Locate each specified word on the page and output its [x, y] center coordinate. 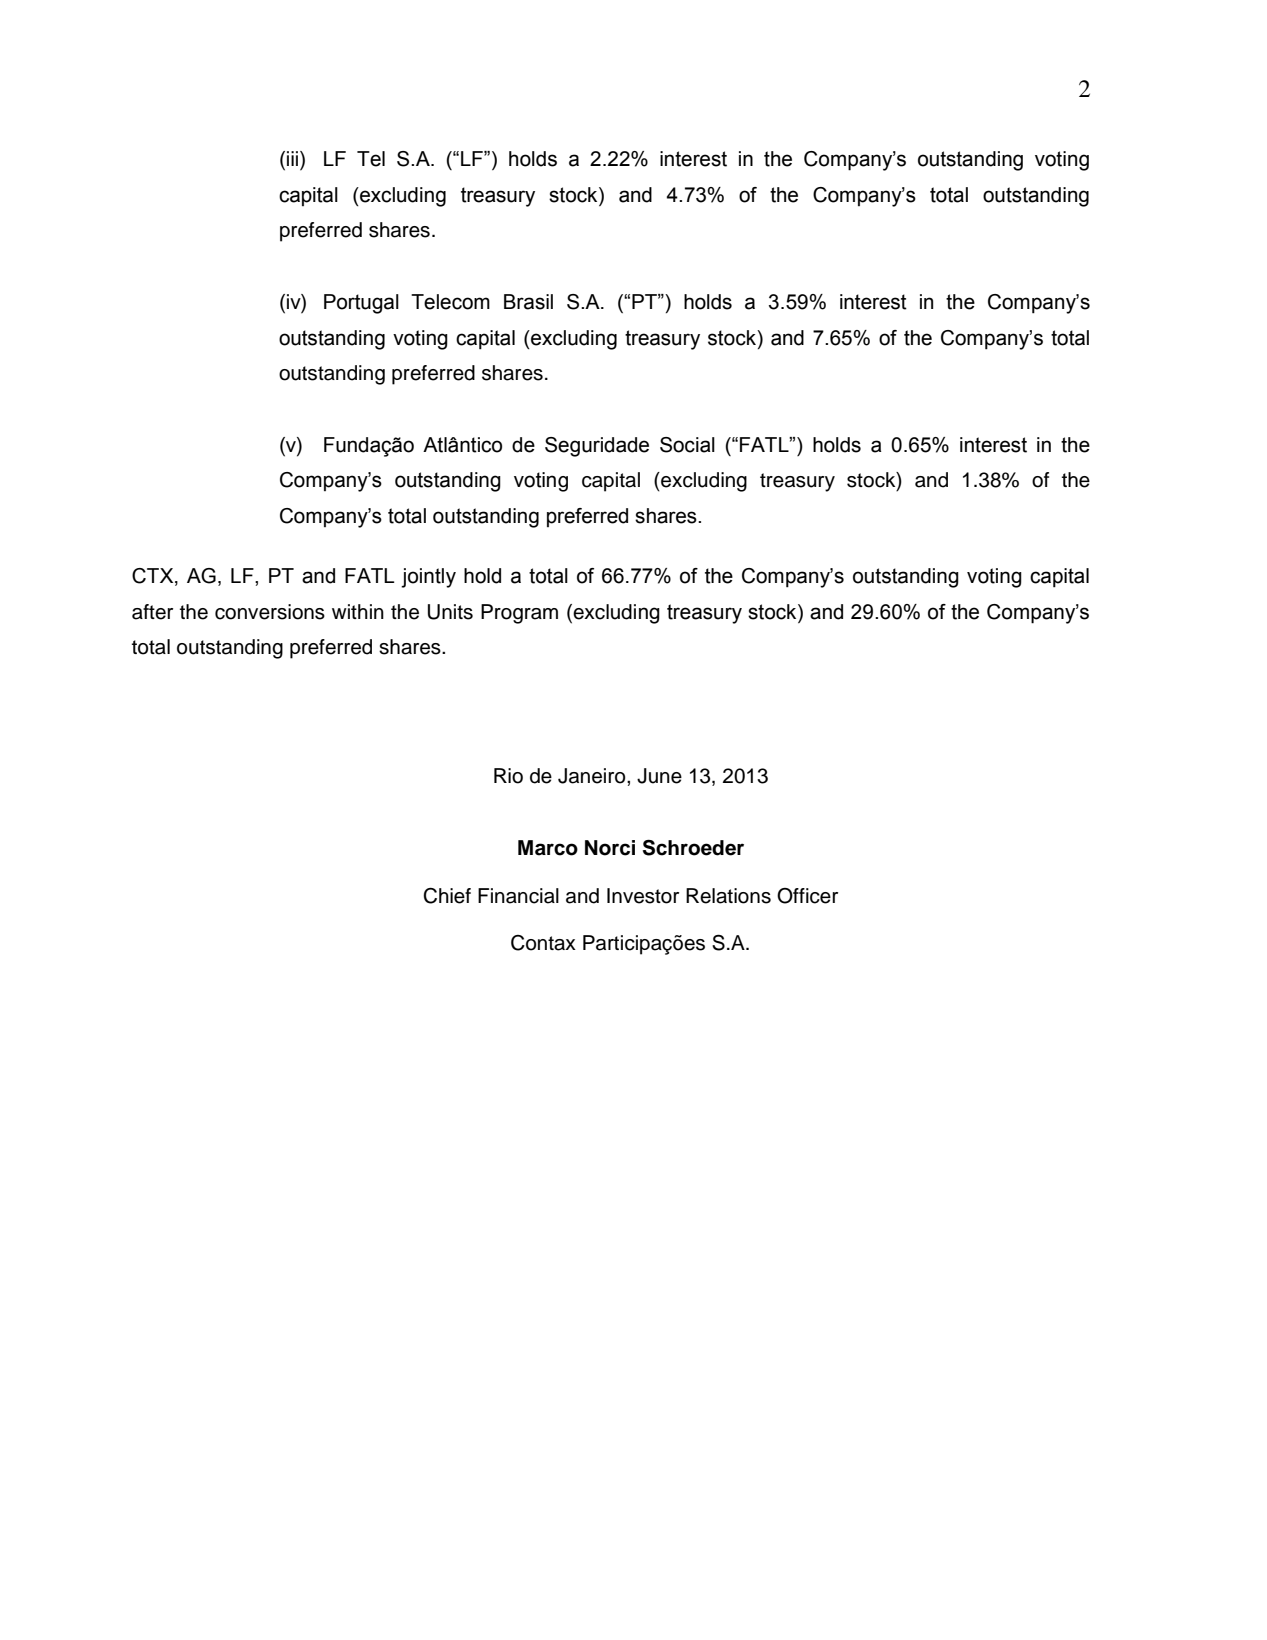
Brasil [528, 302]
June [659, 776]
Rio [508, 776]
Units [450, 612]
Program [519, 614]
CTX [154, 576]
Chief [447, 896]
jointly [428, 578]
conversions [270, 612]
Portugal [361, 304]
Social [687, 445]
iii [294, 158]
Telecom [450, 302]
